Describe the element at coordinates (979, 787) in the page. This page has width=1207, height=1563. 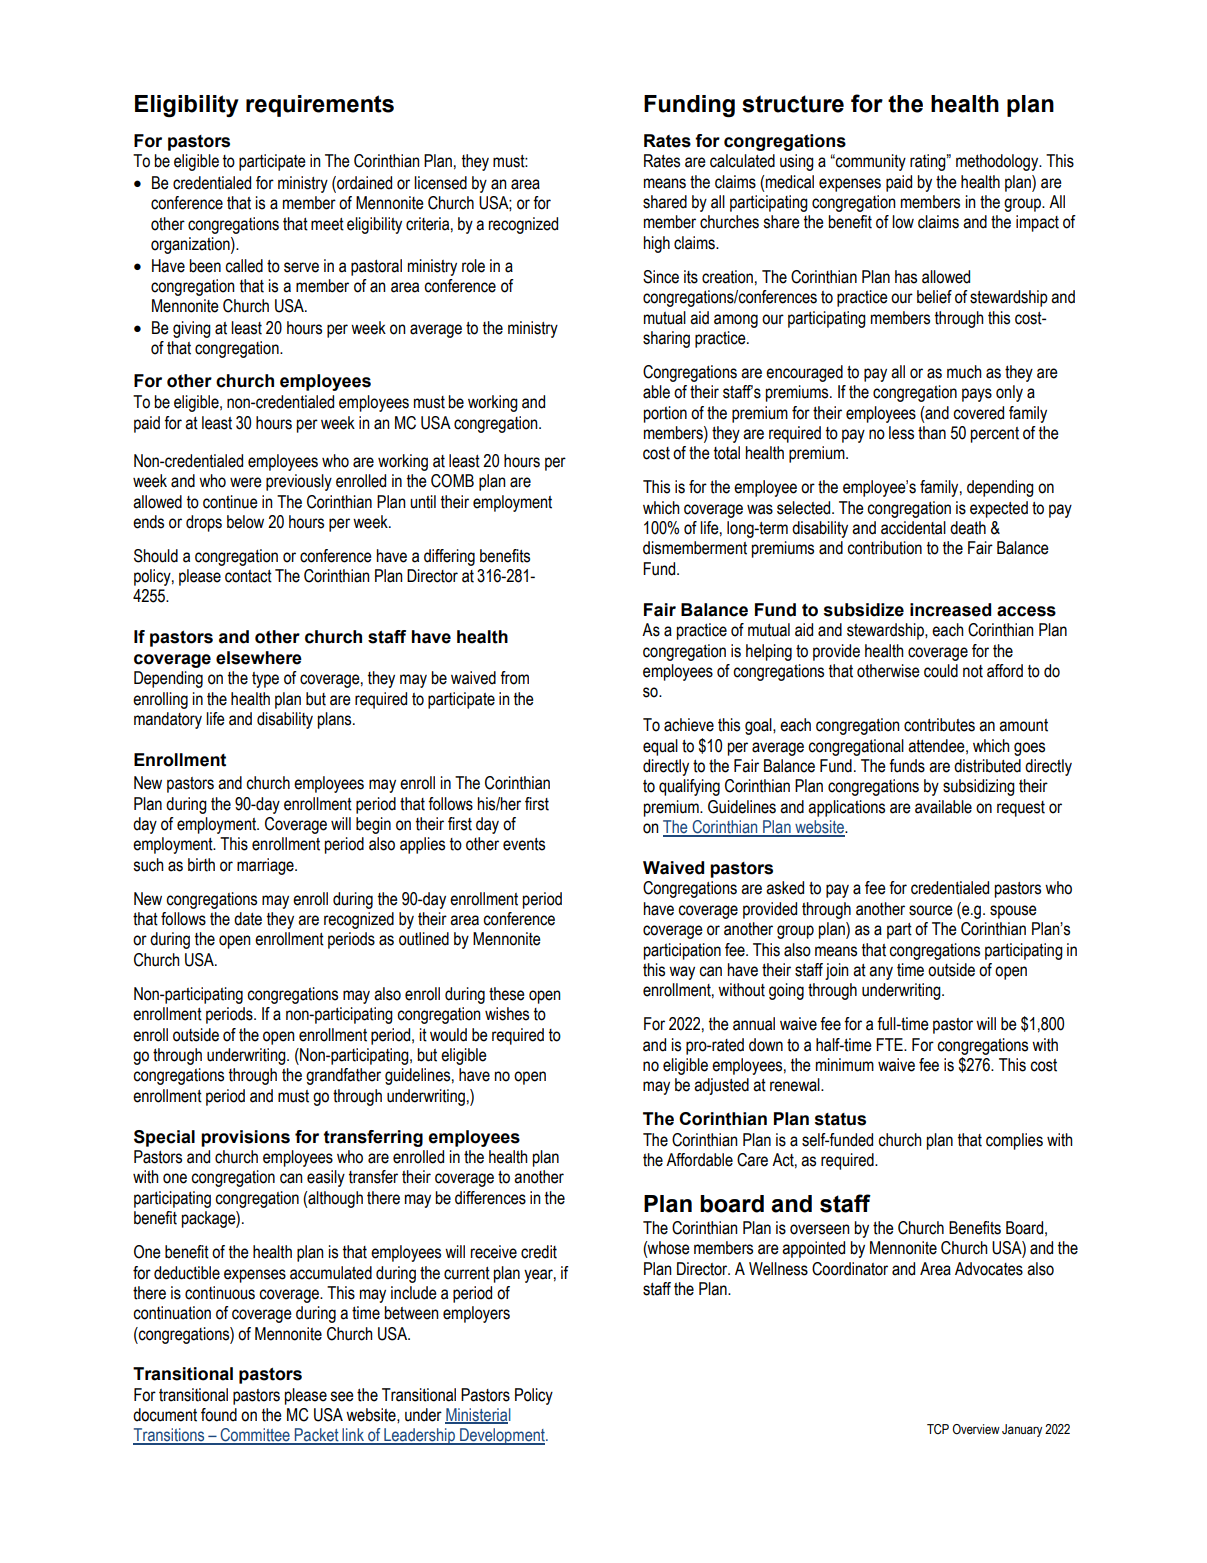
I see `subsidizing` at that location.
